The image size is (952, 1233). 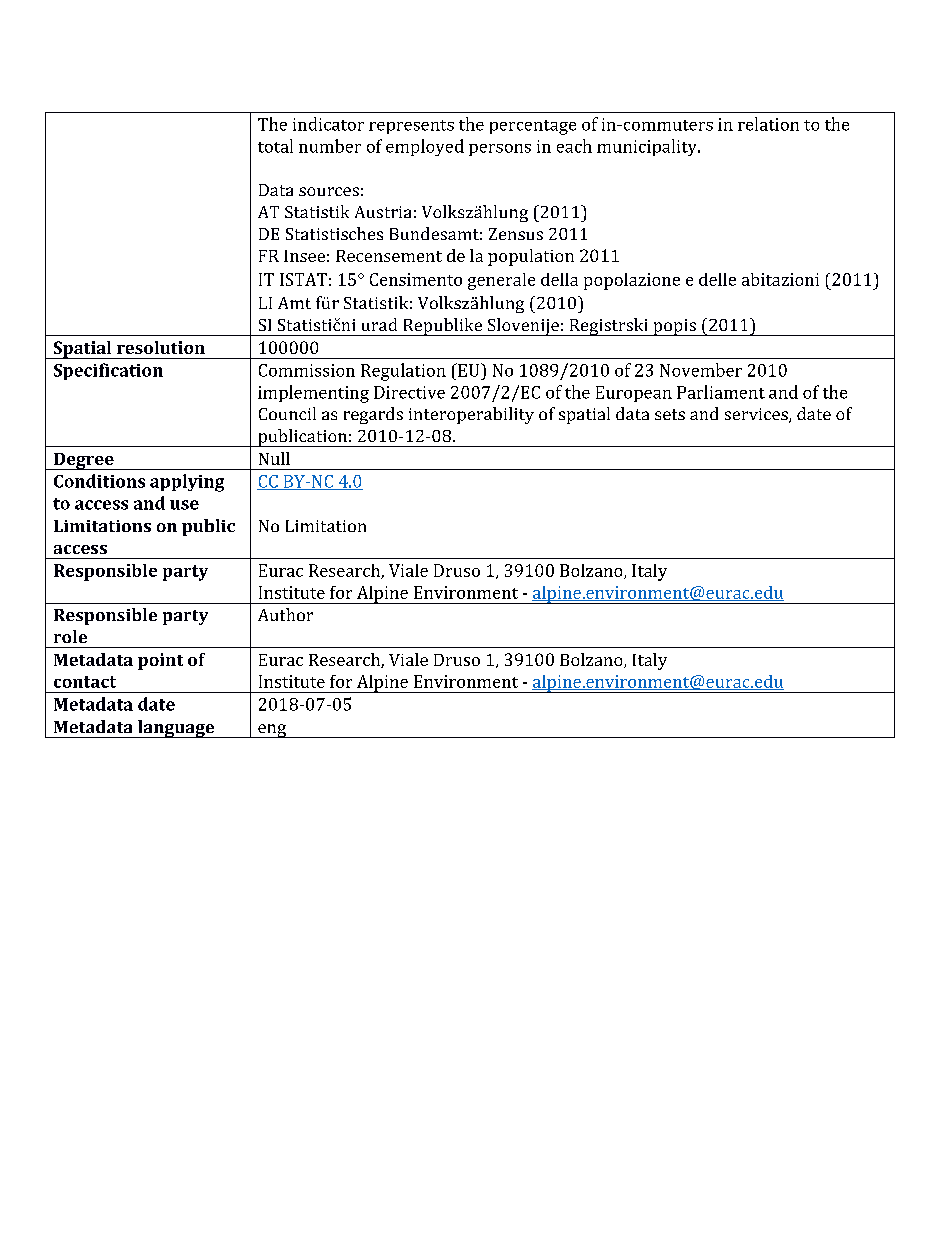 What do you see at coordinates (285, 614) in the page?
I see `Author` at bounding box center [285, 614].
